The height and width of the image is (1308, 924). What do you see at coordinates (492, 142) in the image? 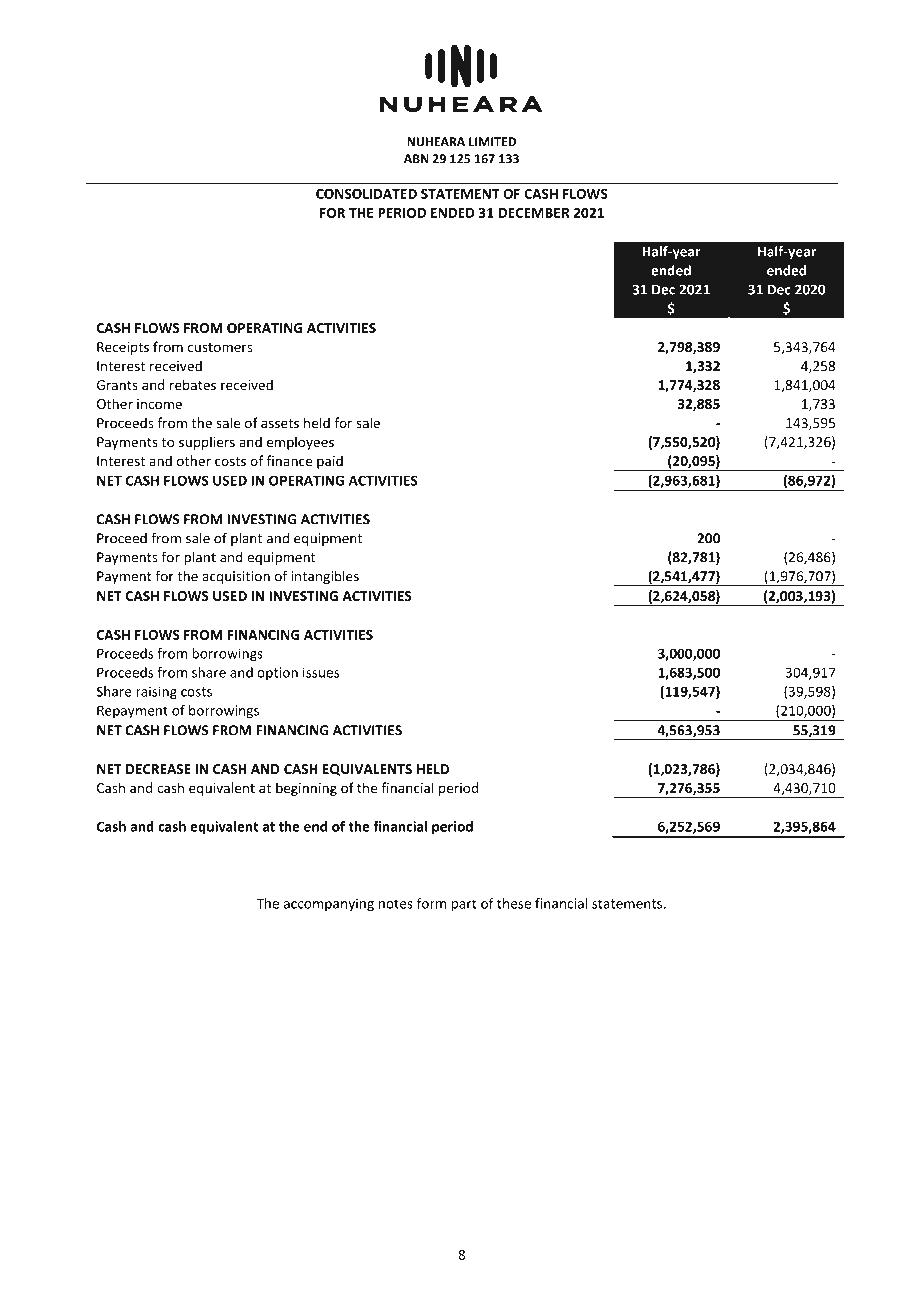
I see `LIMITED` at bounding box center [492, 142].
